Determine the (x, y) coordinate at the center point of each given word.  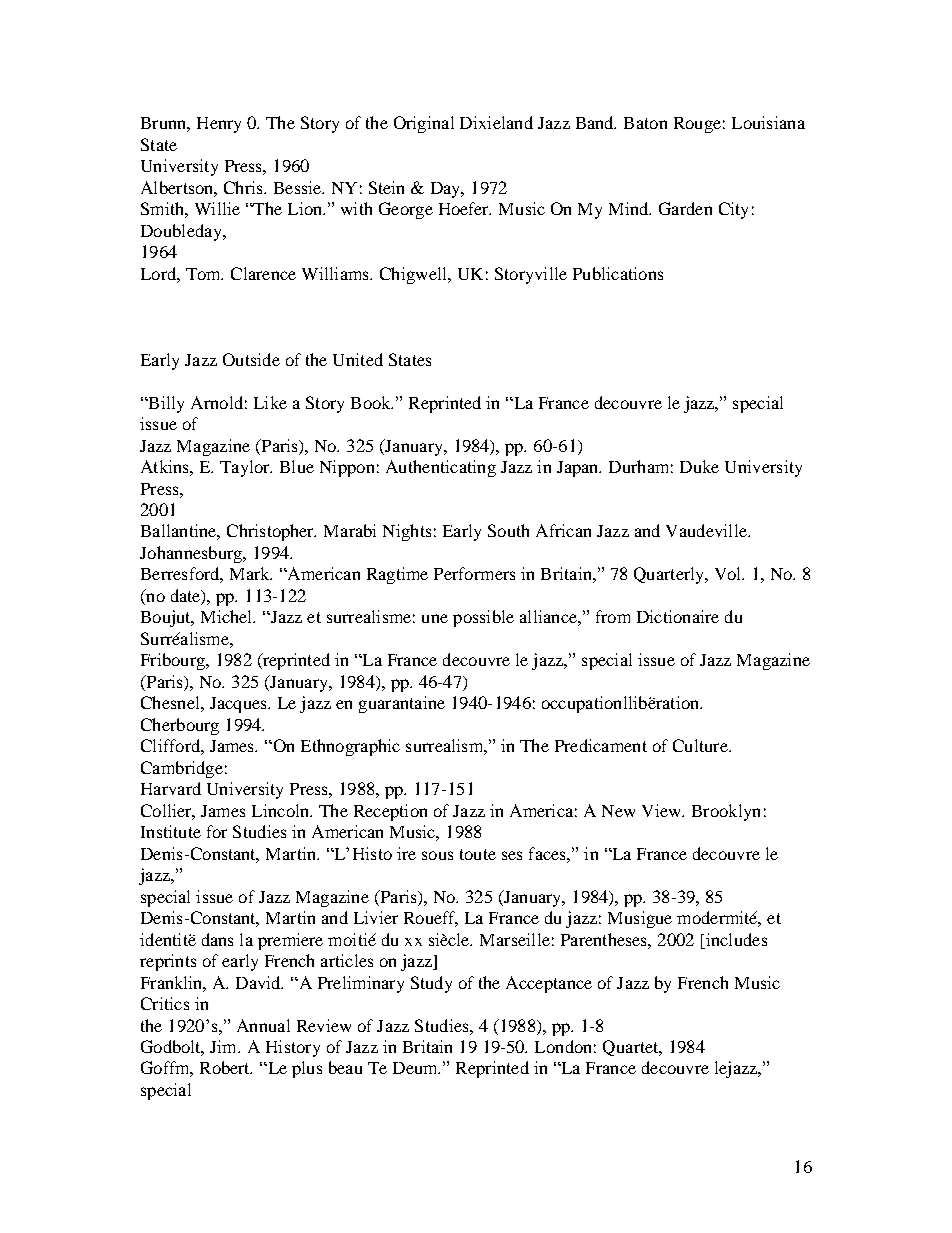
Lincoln (282, 810)
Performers (474, 573)
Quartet (632, 1048)
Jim (225, 1046)
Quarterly (670, 575)
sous (437, 855)
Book (372, 402)
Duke (699, 466)
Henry (219, 125)
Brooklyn (726, 812)
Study (431, 984)
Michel (228, 616)
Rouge (697, 125)
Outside (251, 359)
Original (424, 124)
